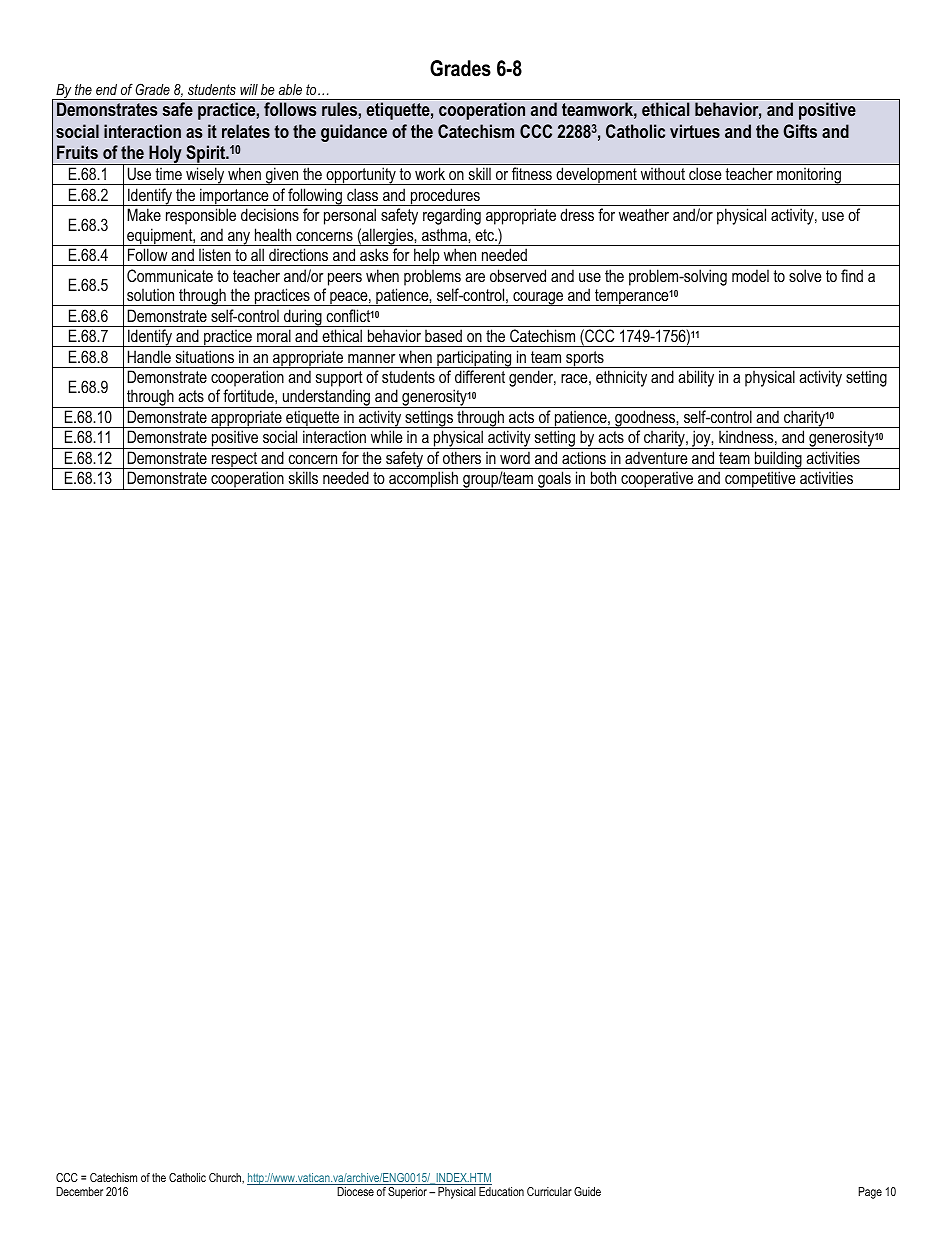  What do you see at coordinates (800, 131) in the screenshot?
I see `Gifts` at bounding box center [800, 131].
